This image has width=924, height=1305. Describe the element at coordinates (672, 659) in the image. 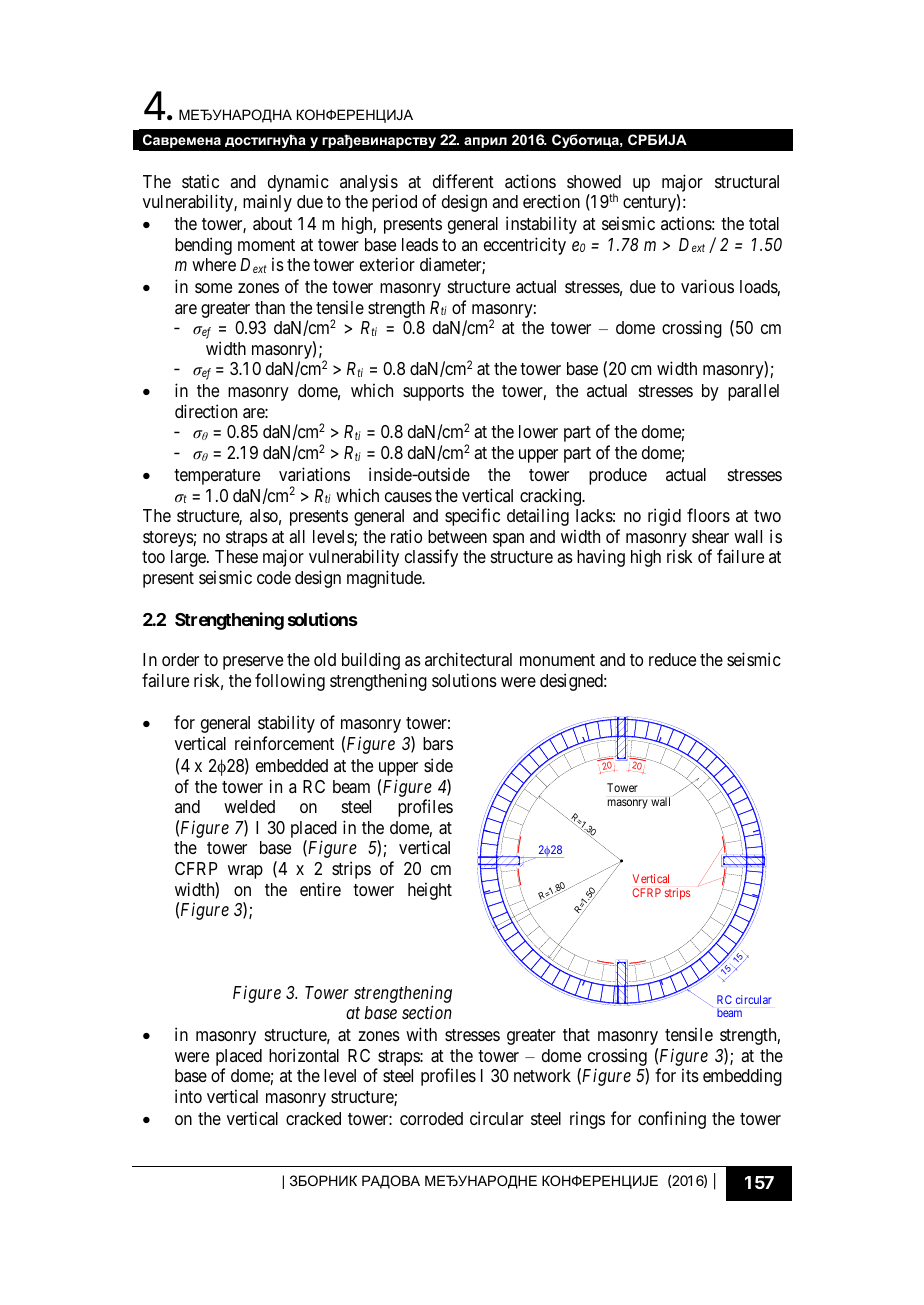

I see `reduce` at that location.
